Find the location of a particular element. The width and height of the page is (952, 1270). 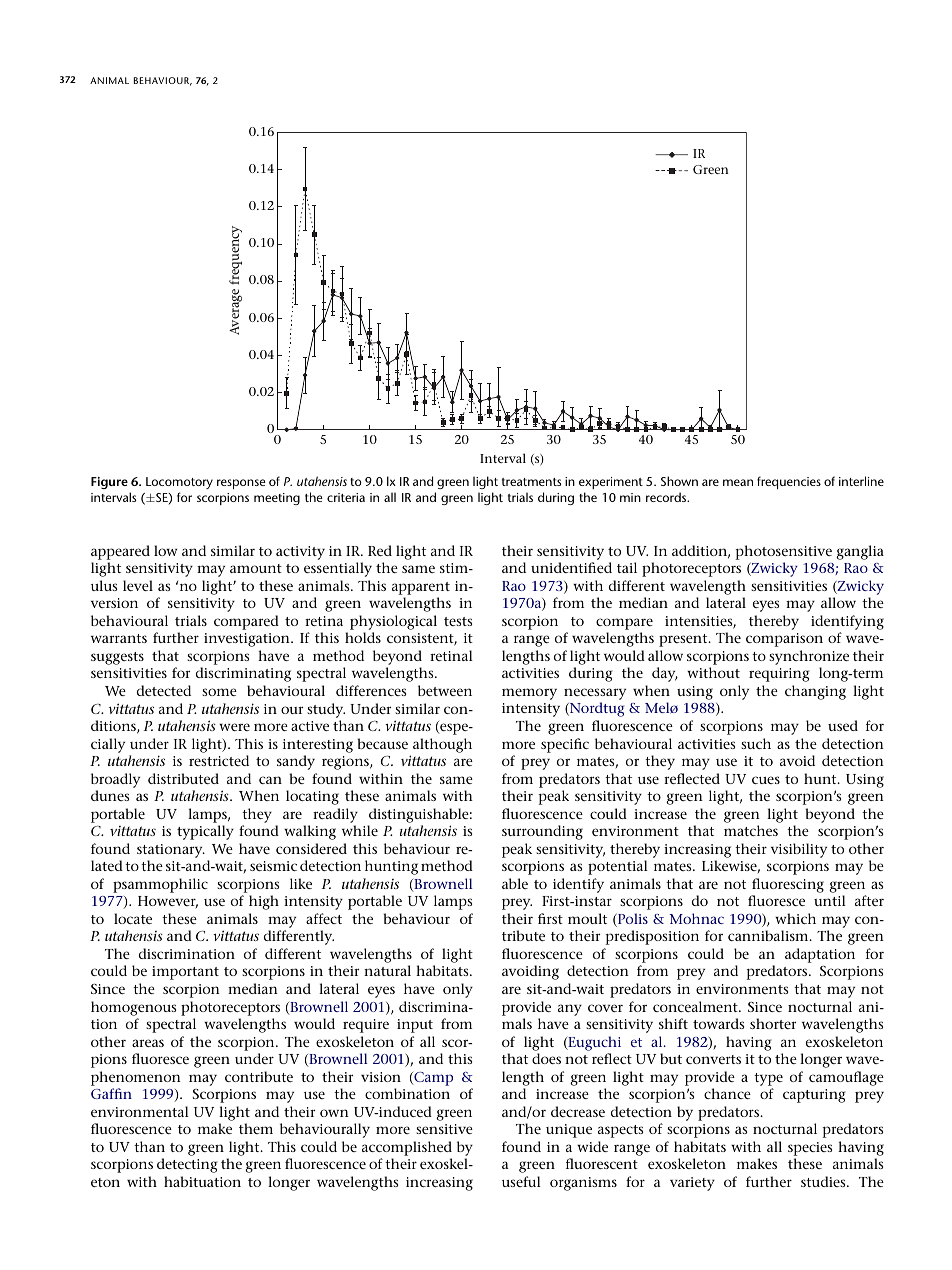

frequencies is located at coordinates (789, 482).
